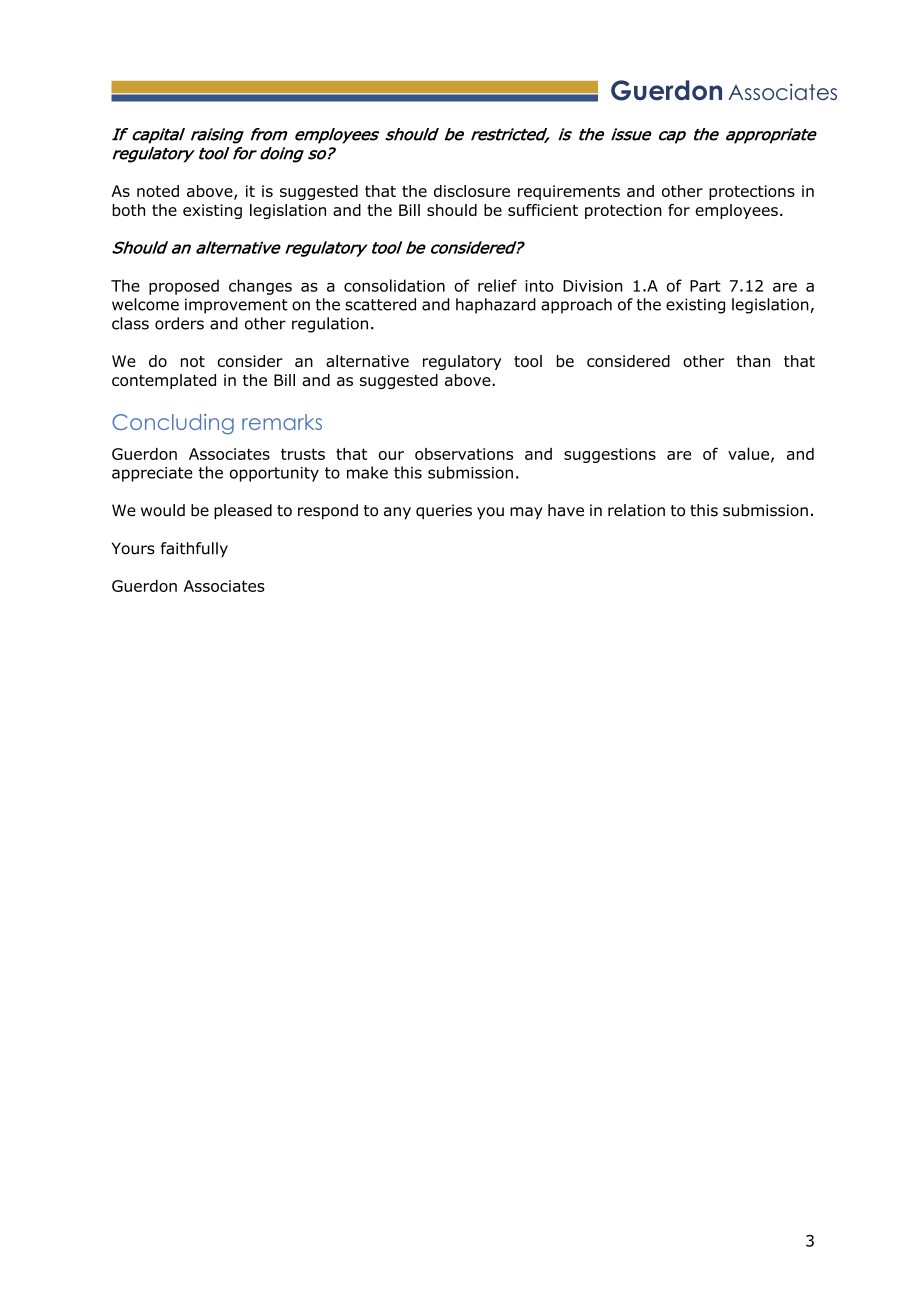  What do you see at coordinates (330, 325) in the screenshot?
I see `regulation` at bounding box center [330, 325].
